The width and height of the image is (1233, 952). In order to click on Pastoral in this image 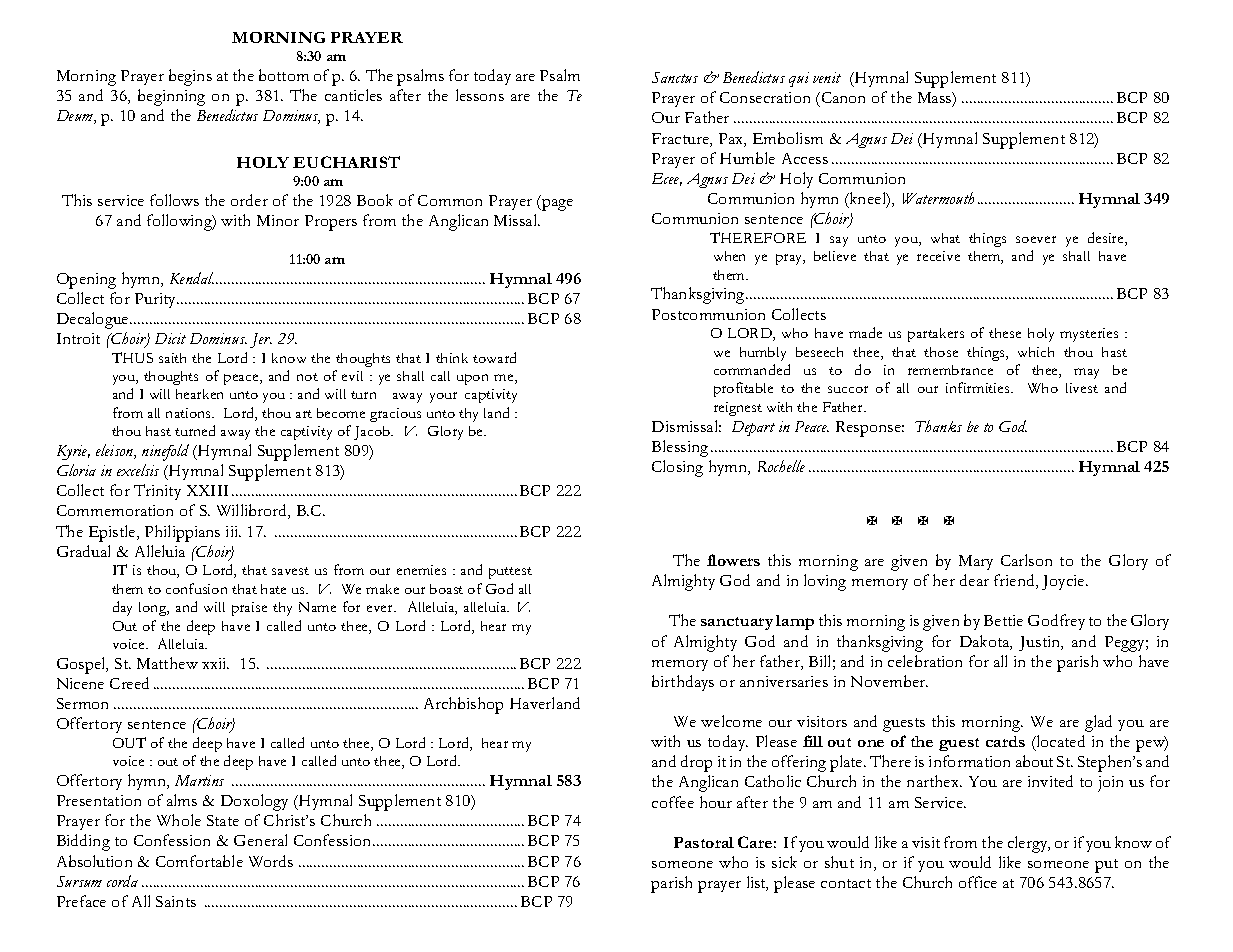, I will do `click(704, 842)`.
